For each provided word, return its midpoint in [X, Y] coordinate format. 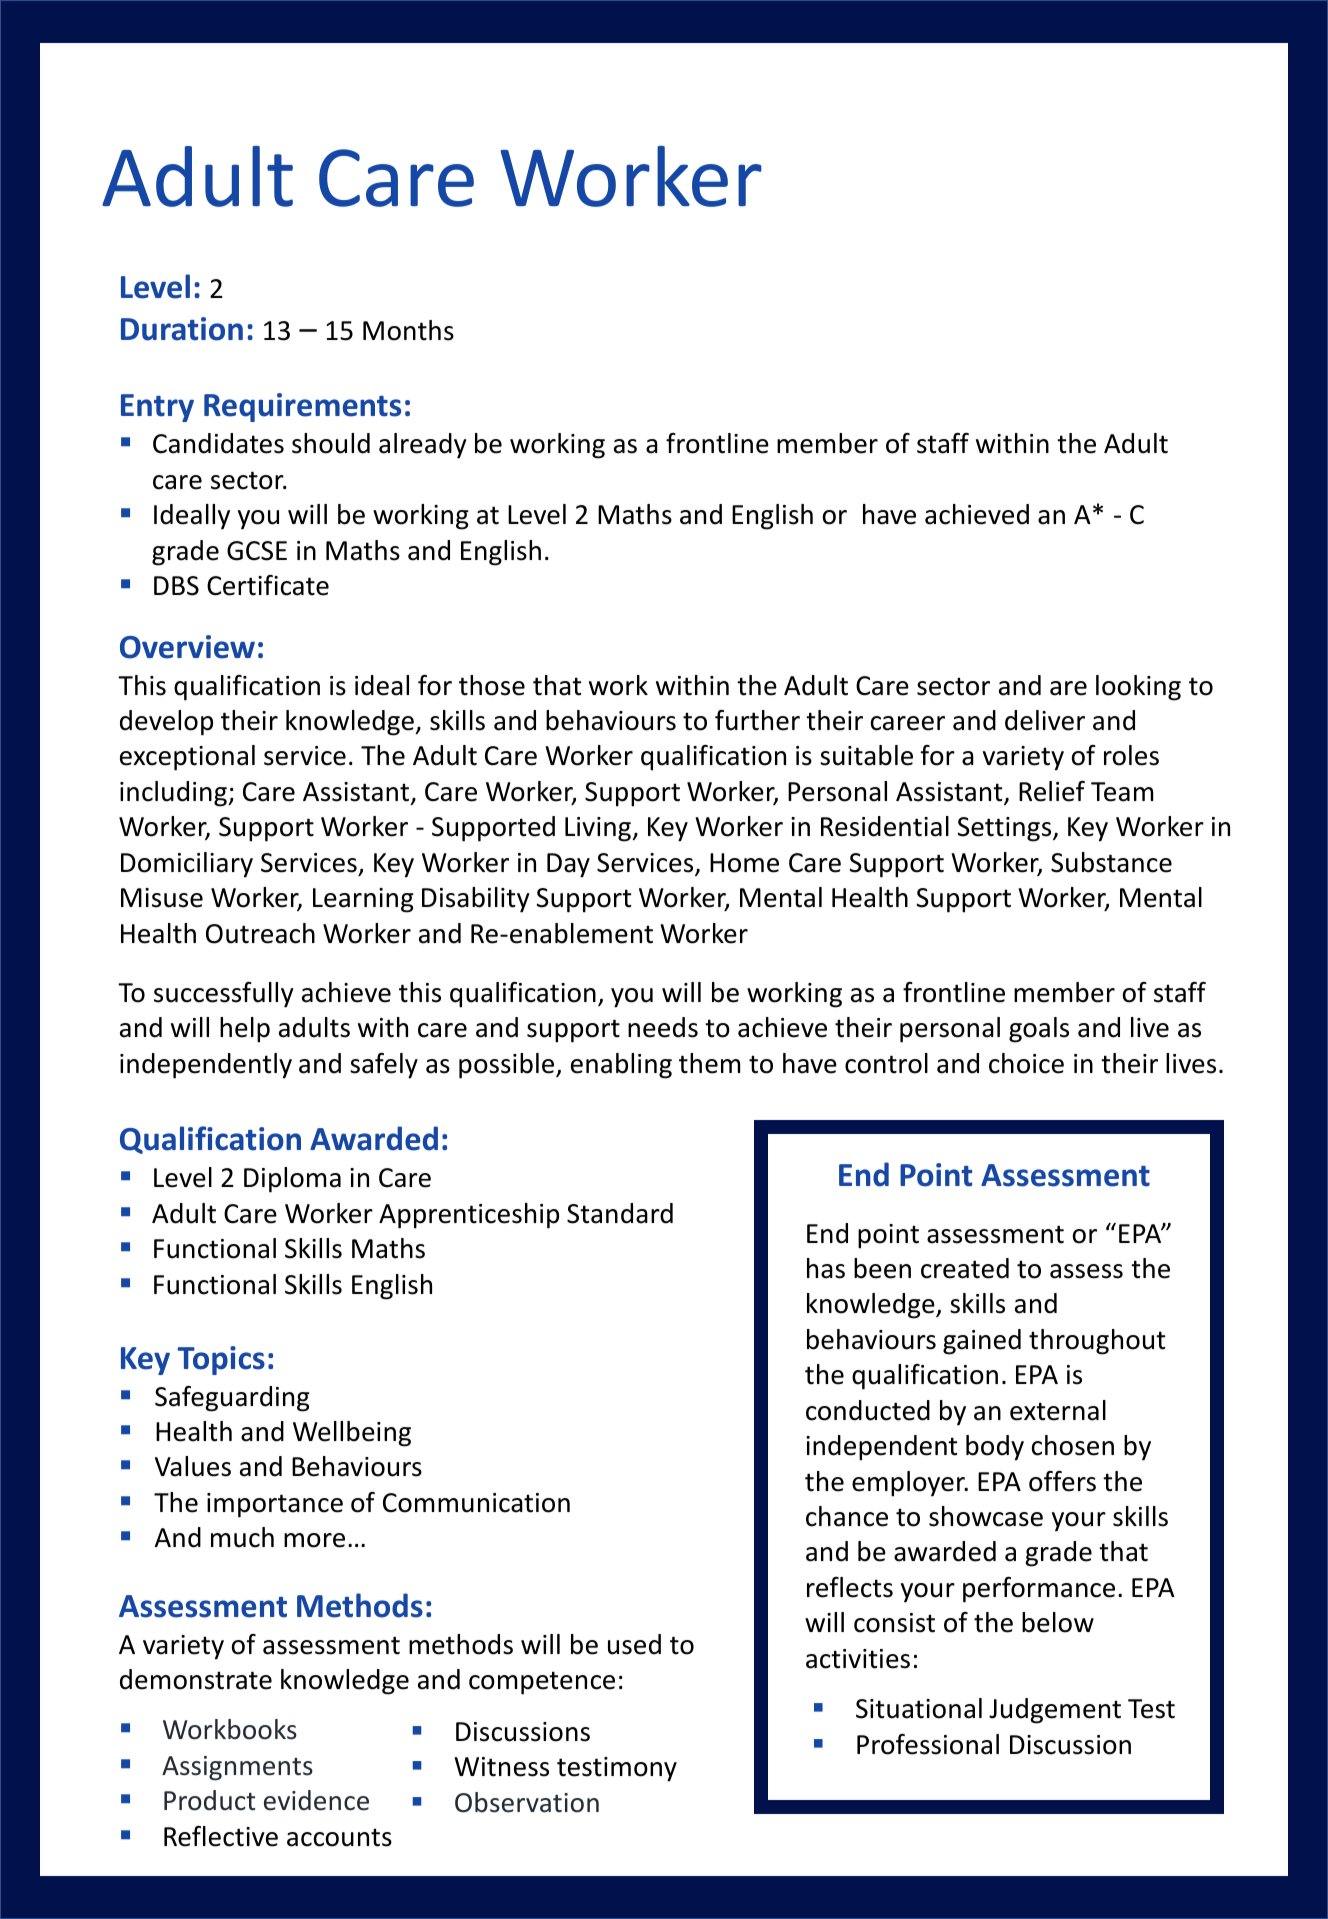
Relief [1052, 791]
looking [1138, 688]
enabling [621, 1066]
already [422, 446]
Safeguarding [232, 1399]
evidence [316, 1800]
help [245, 1030]
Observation [527, 1802]
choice [1026, 1063]
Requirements [302, 407]
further [757, 720]
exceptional [187, 758]
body [995, 1448]
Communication [476, 1503]
